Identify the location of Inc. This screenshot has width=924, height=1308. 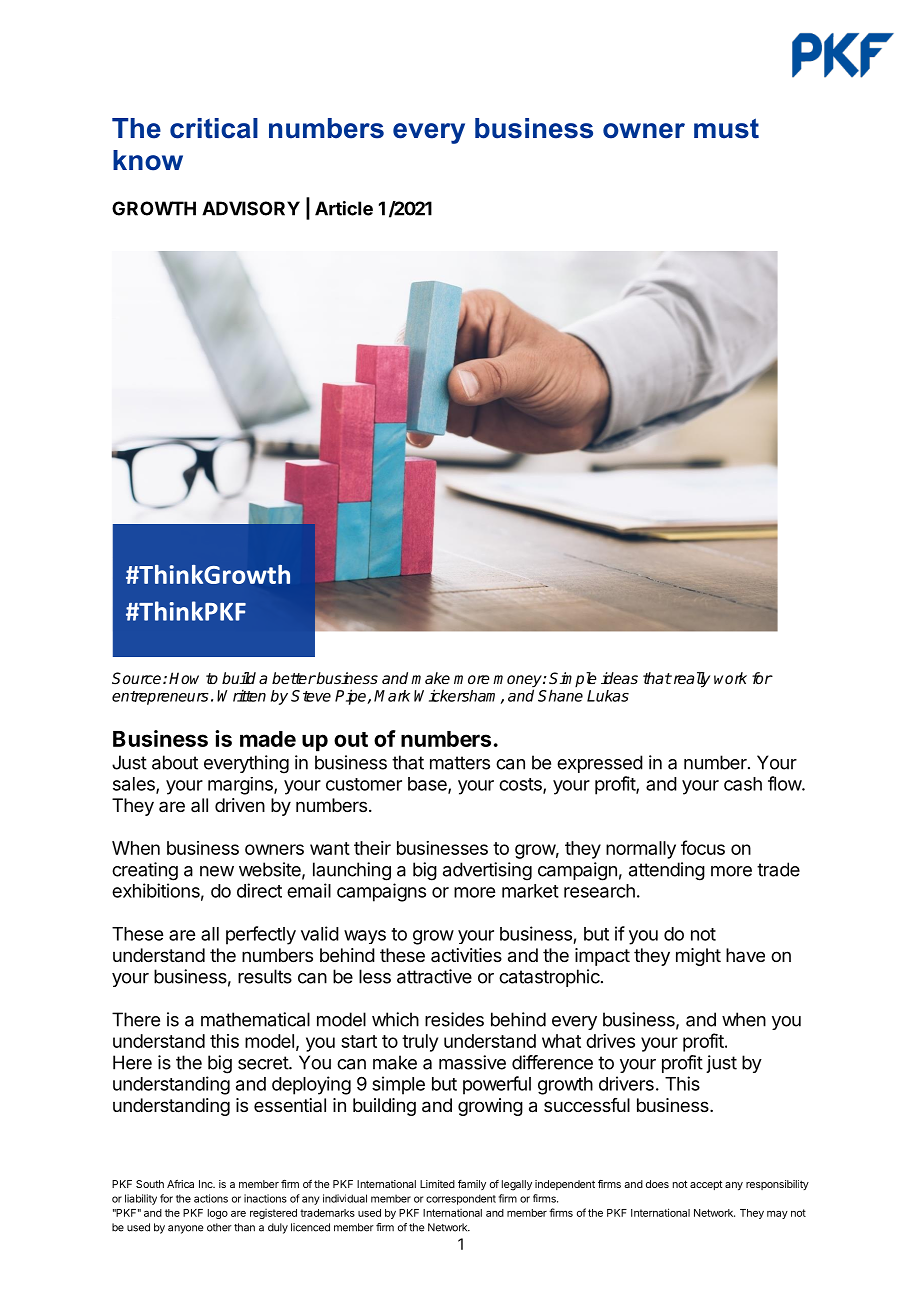
(207, 1184).
